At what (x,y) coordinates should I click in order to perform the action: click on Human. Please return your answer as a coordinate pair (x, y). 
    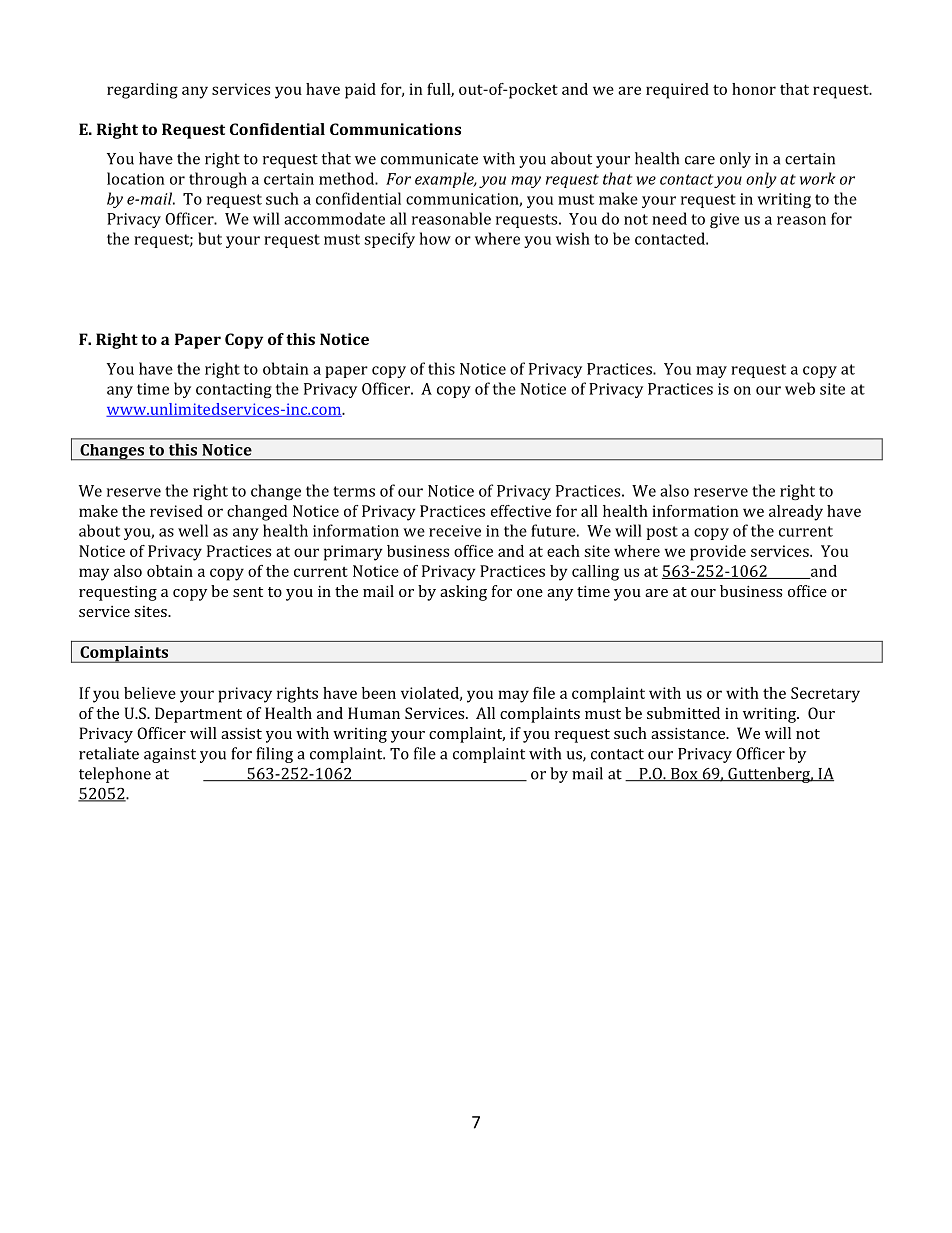
    Looking at the image, I should click on (374, 713).
